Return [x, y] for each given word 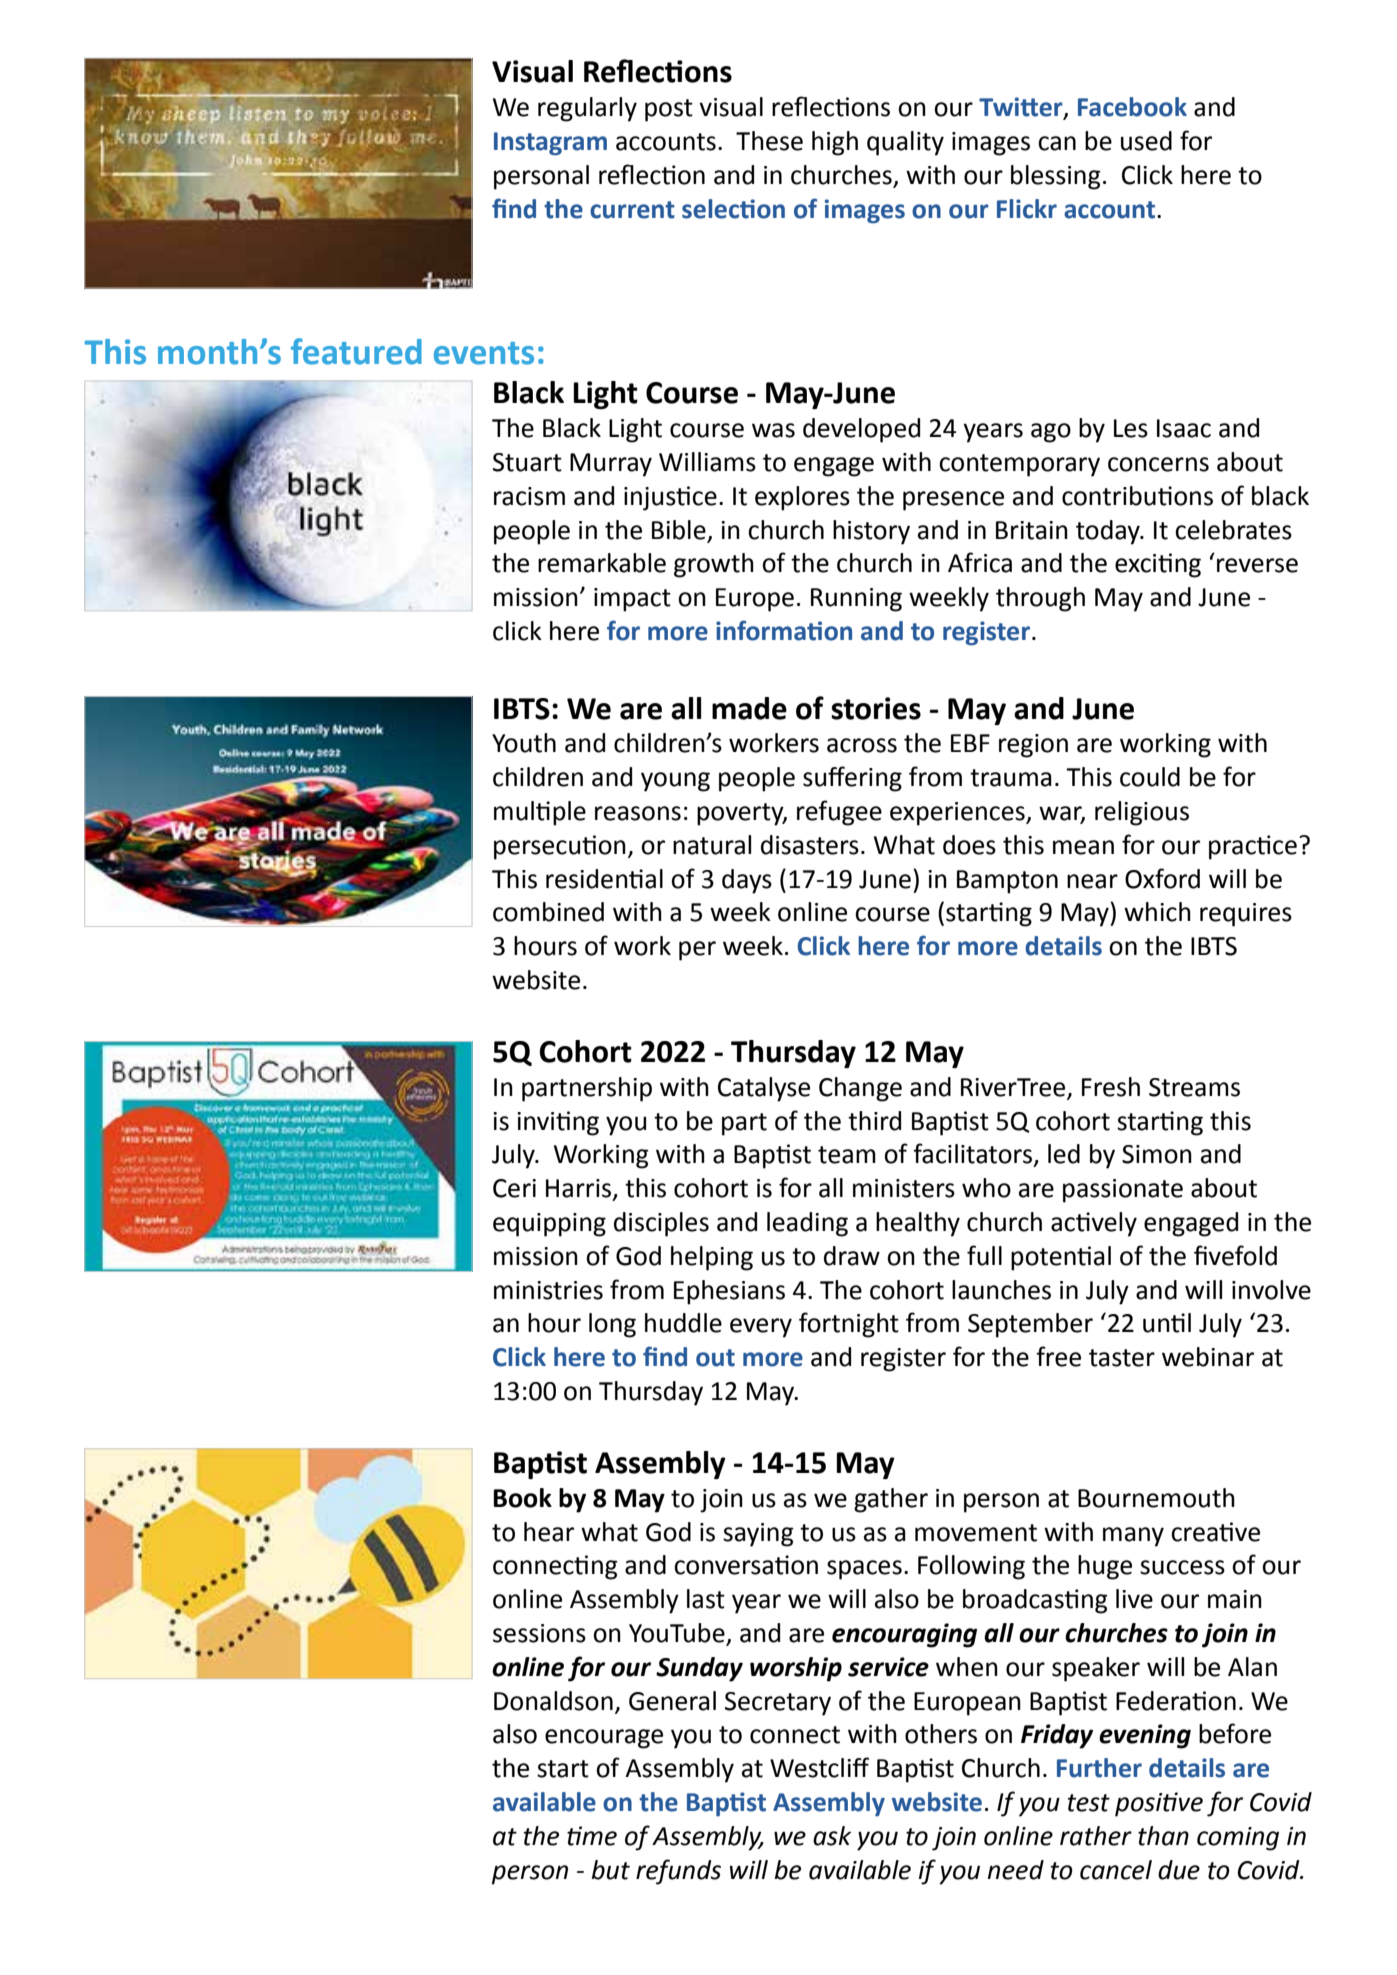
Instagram [550, 144]
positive [1159, 1804]
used [1146, 141]
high [835, 143]
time [592, 1836]
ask [832, 1836]
